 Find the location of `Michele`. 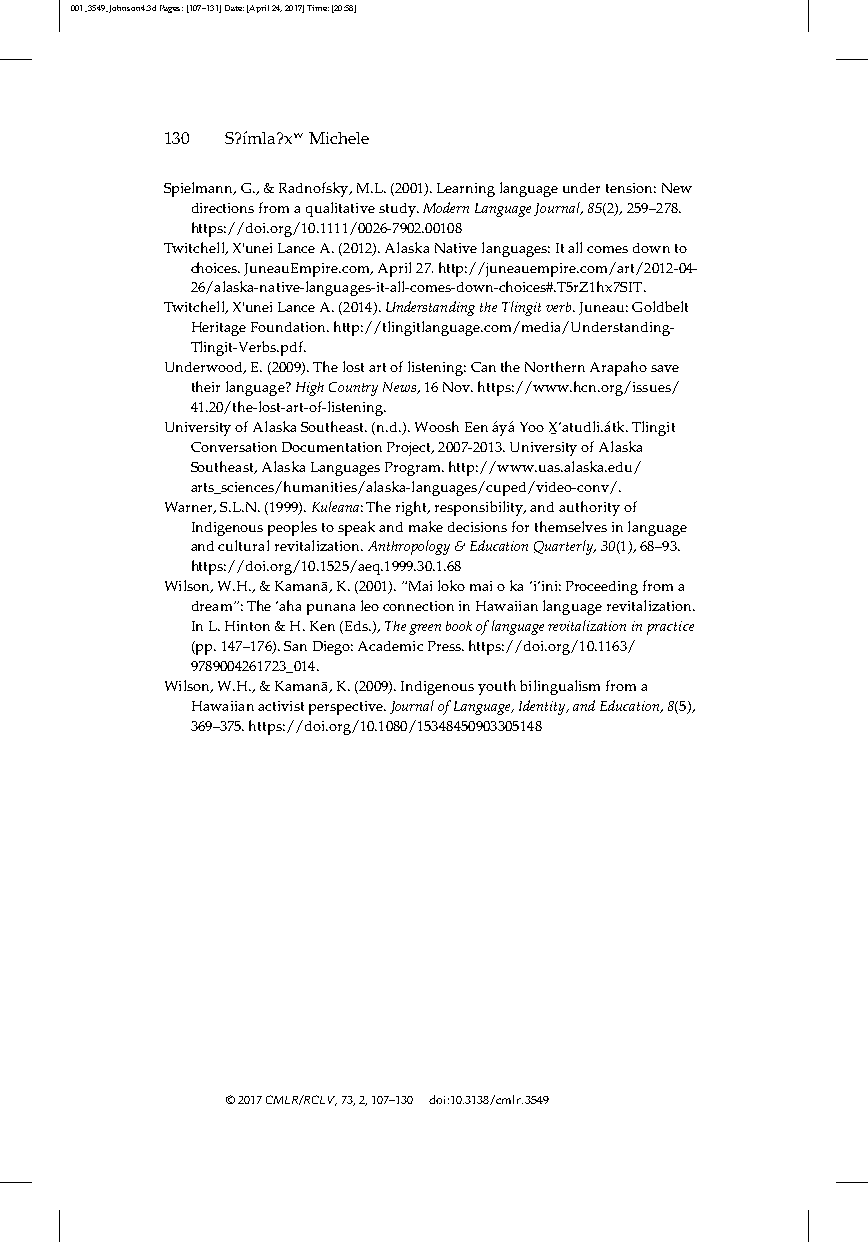

Michele is located at coordinates (339, 138).
